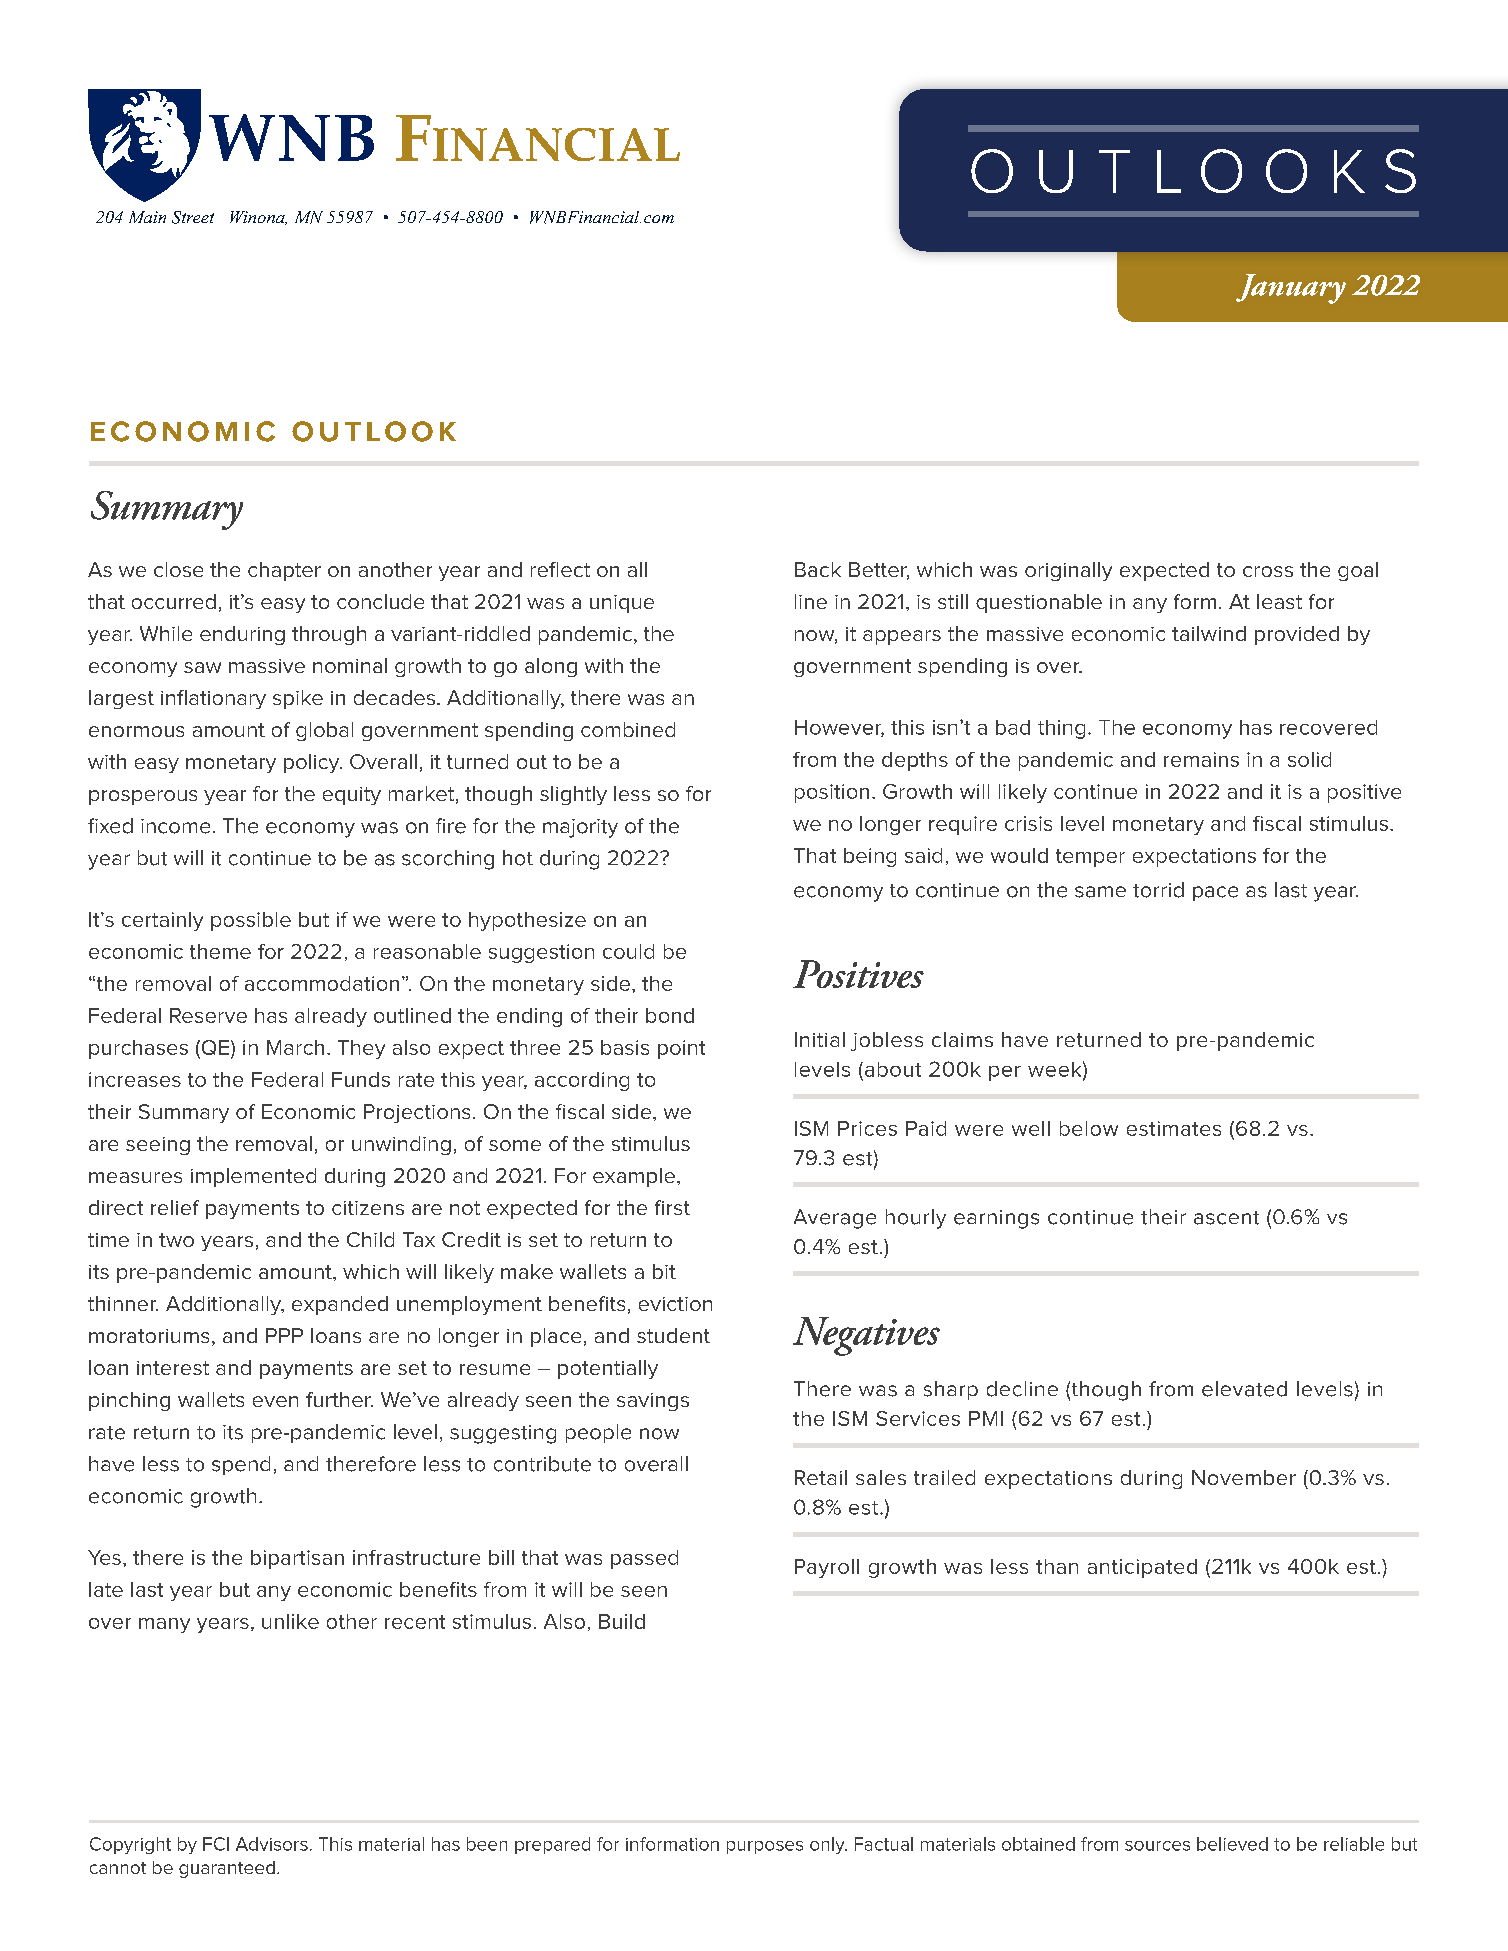 The height and width of the page is (1951, 1508). What do you see at coordinates (818, 569) in the page?
I see `Back` at bounding box center [818, 569].
